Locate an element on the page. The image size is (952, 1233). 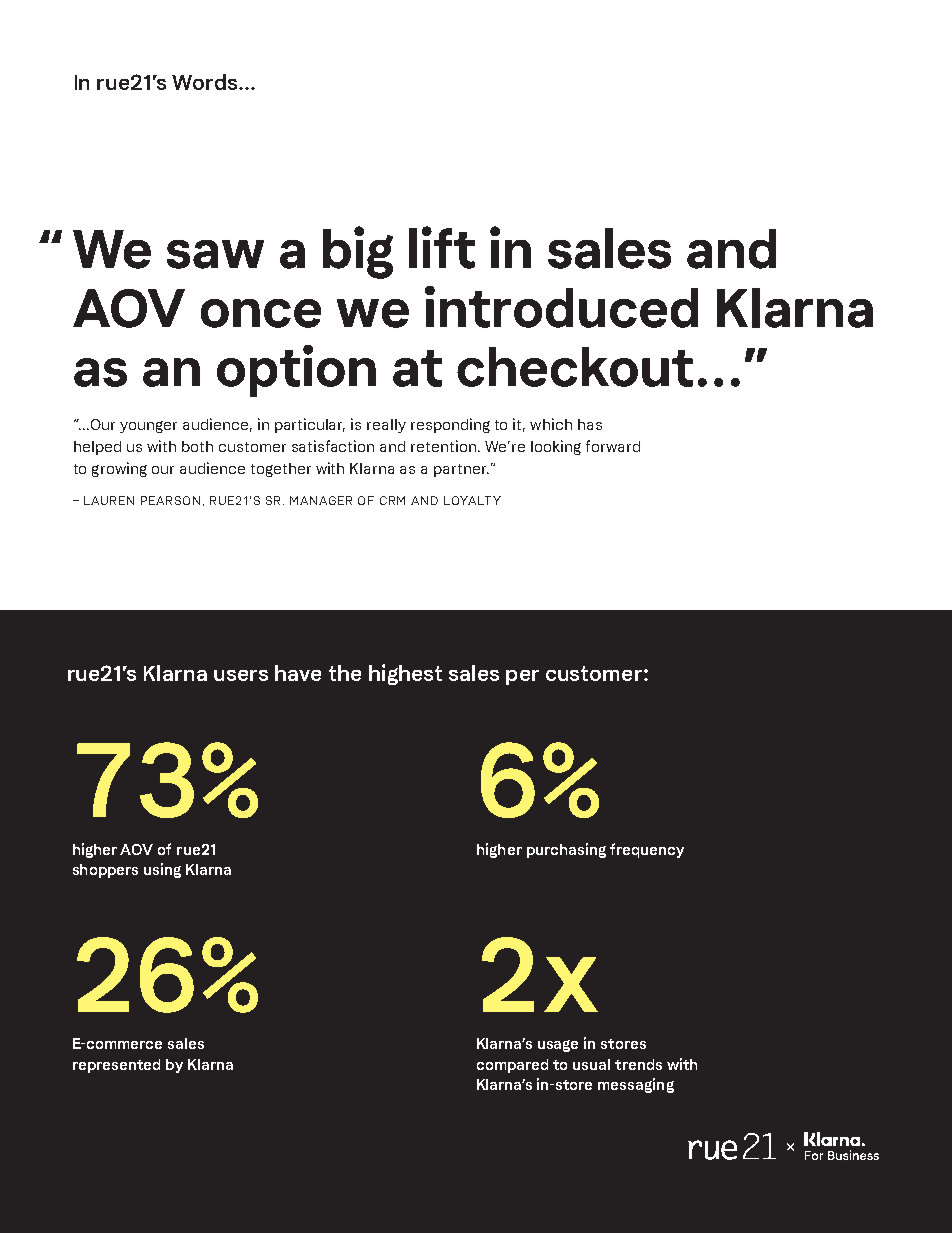
PEARSON is located at coordinates (170, 500).
